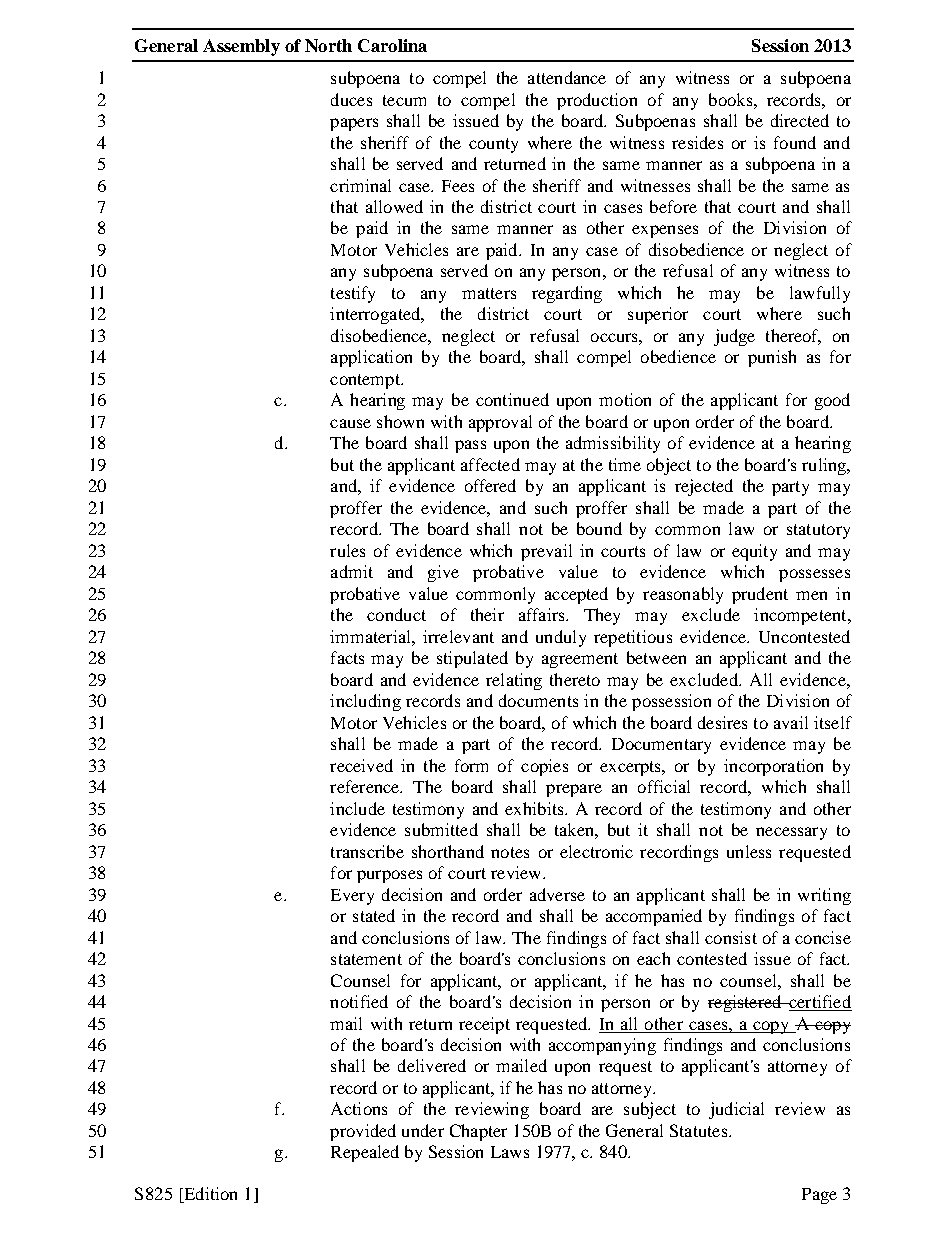  What do you see at coordinates (732, 99) in the image?
I see `books` at bounding box center [732, 99].
